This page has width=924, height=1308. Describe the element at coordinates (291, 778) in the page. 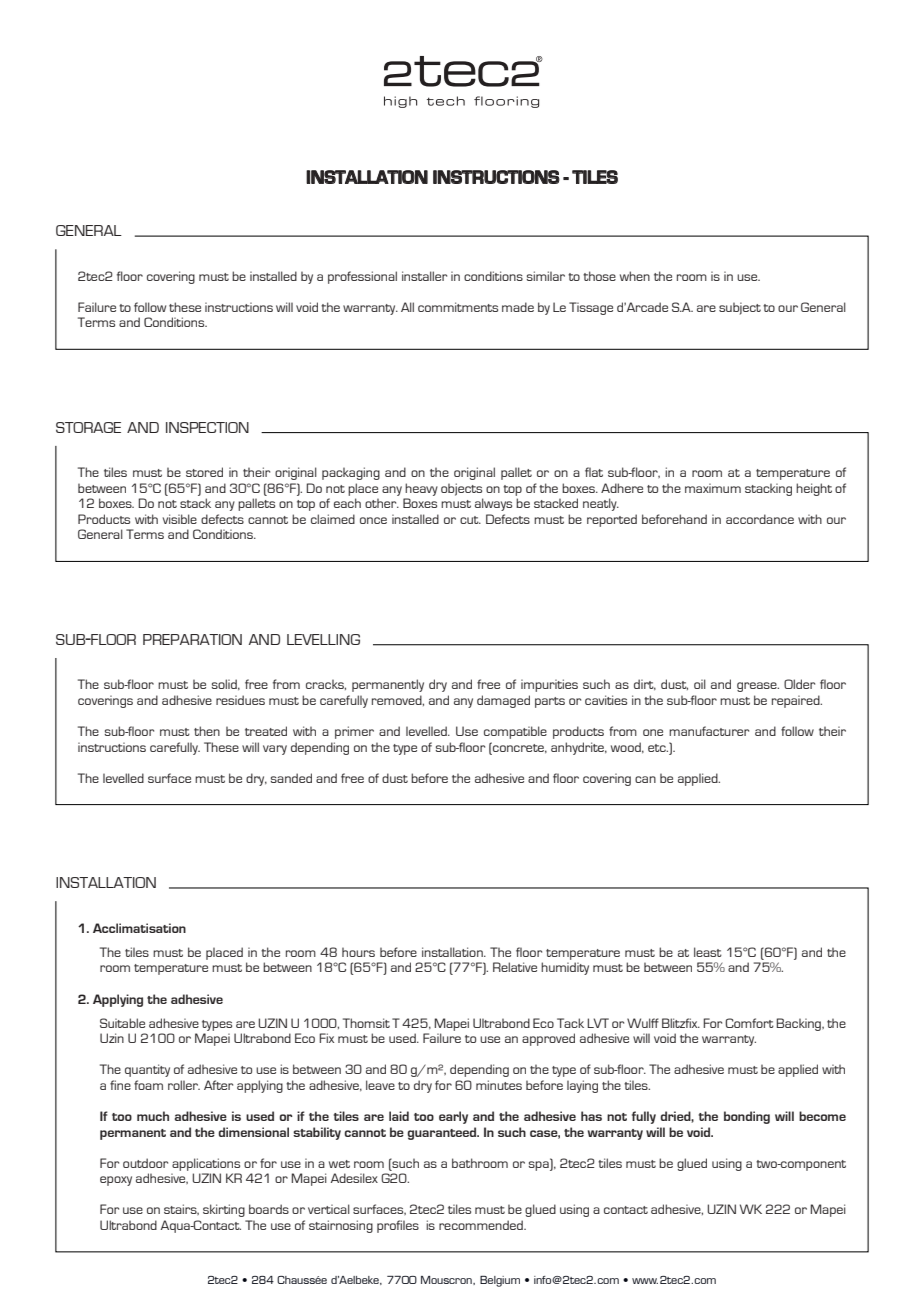

I see `sanded` at that location.
